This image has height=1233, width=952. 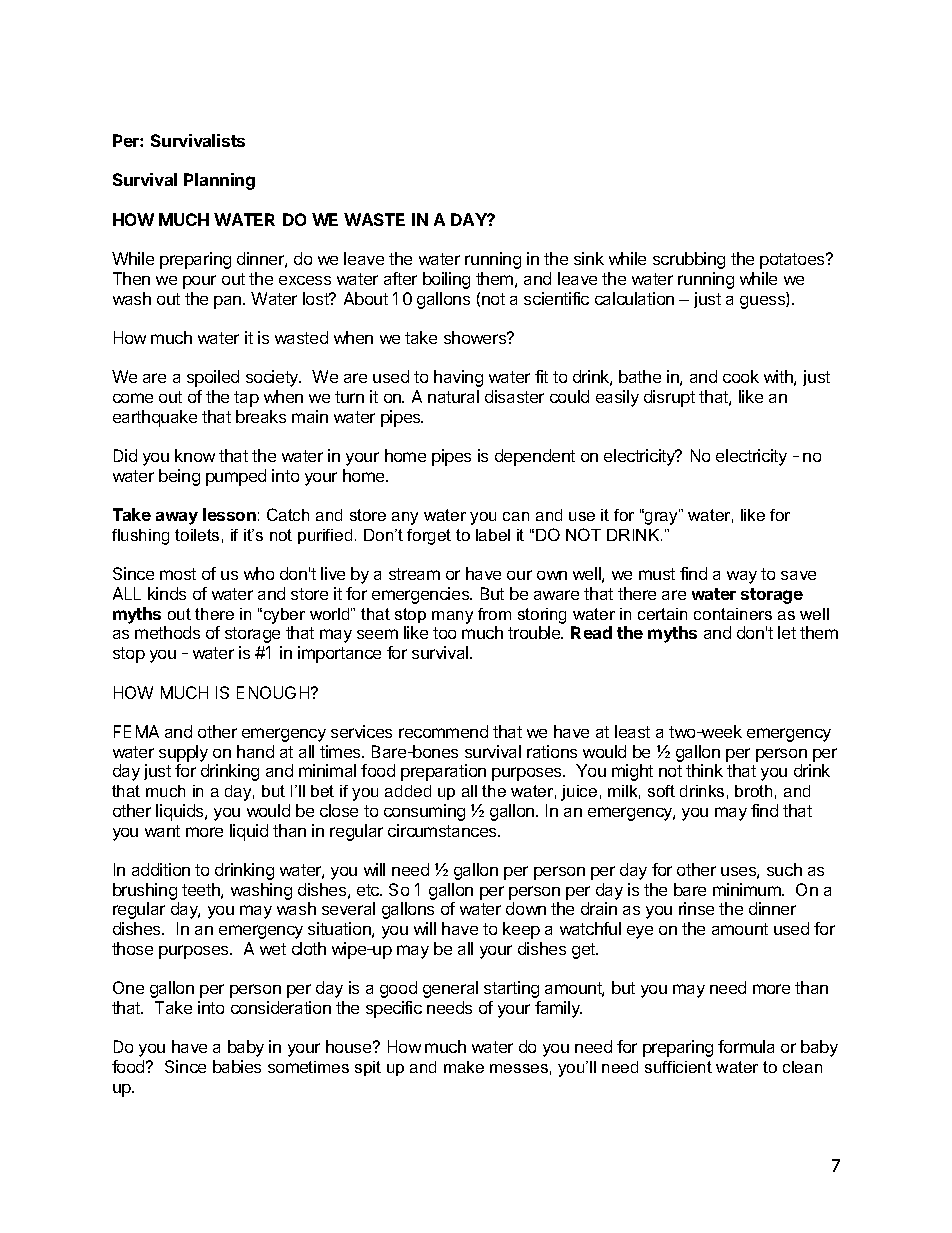 I want to click on supply, so click(x=183, y=753).
